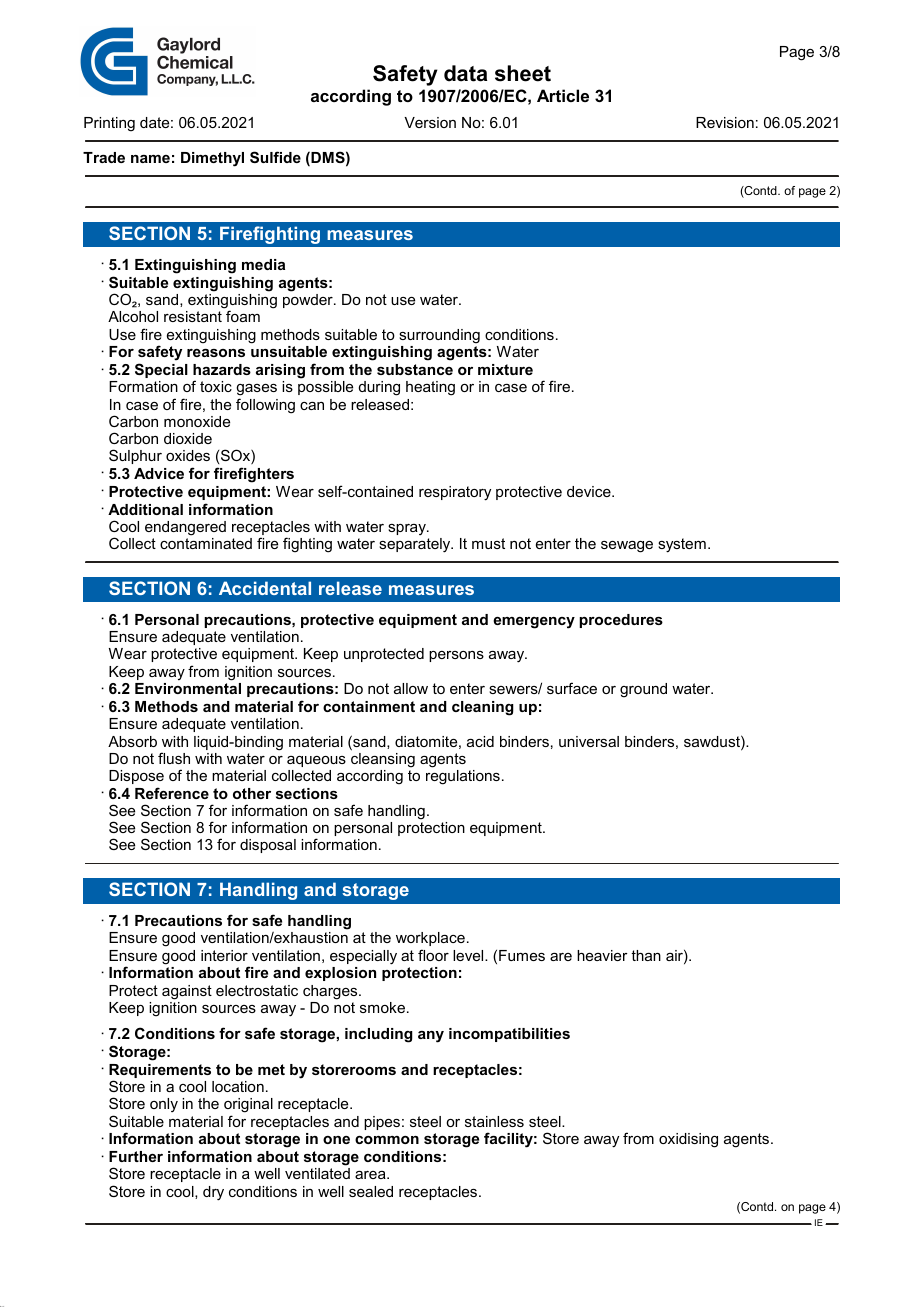  Describe the element at coordinates (188, 688) in the screenshot. I see `Environmental` at that location.
